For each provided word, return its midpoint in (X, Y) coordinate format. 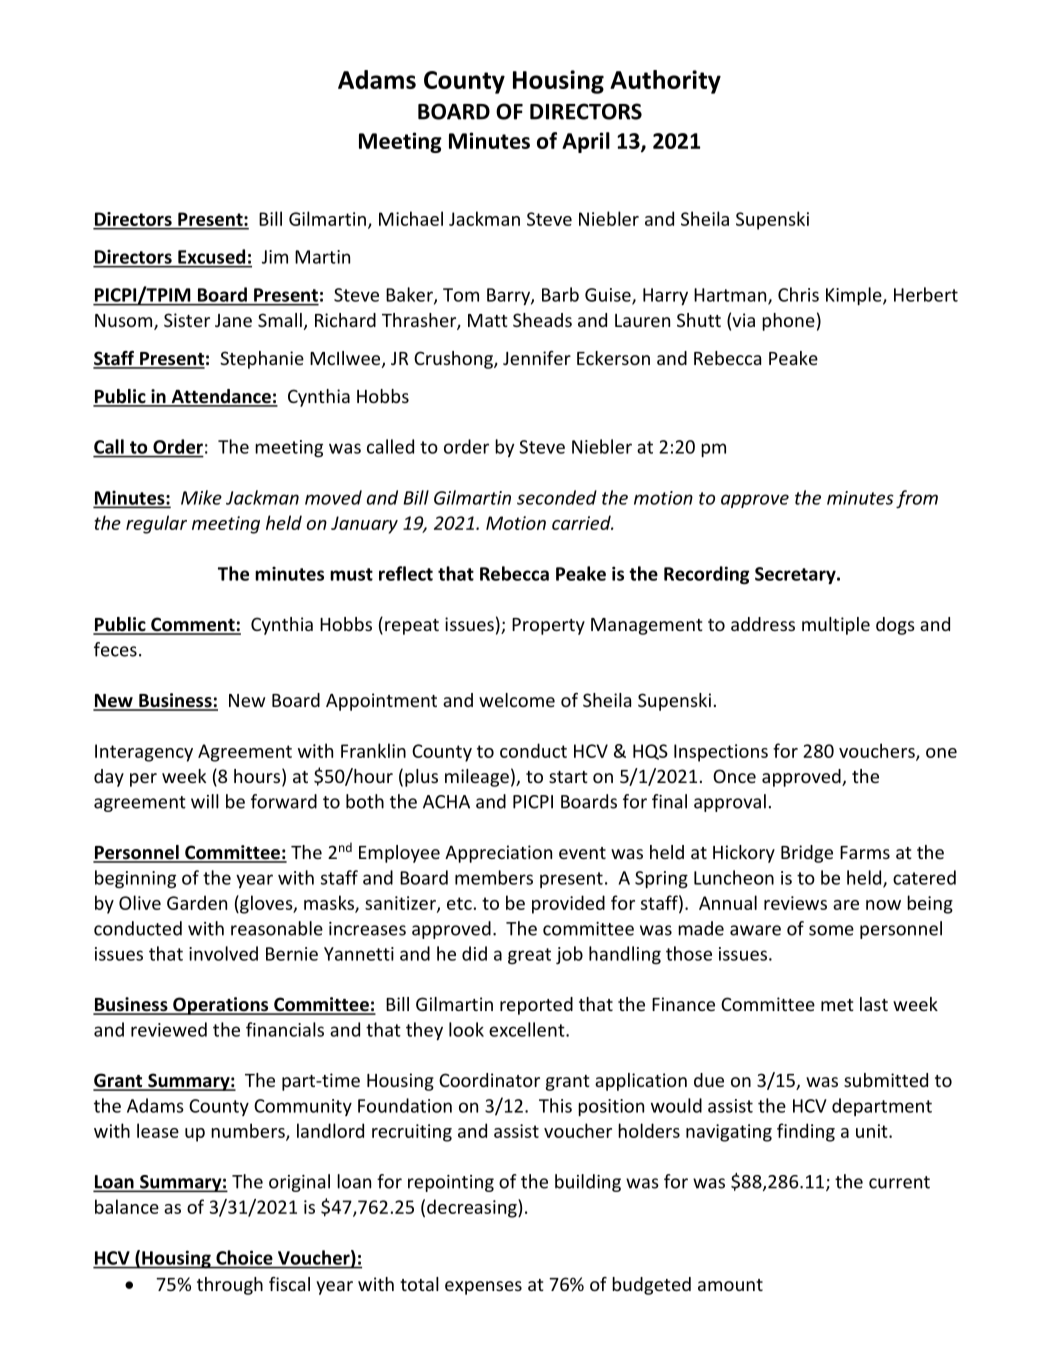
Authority (665, 82)
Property (548, 626)
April (586, 142)
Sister (187, 320)
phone (788, 322)
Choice (244, 1257)
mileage (477, 778)
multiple (836, 626)
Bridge (807, 854)
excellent (528, 1029)
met (837, 1005)
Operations (221, 1006)
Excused (211, 256)
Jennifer (537, 358)
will (205, 801)
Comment (193, 625)
